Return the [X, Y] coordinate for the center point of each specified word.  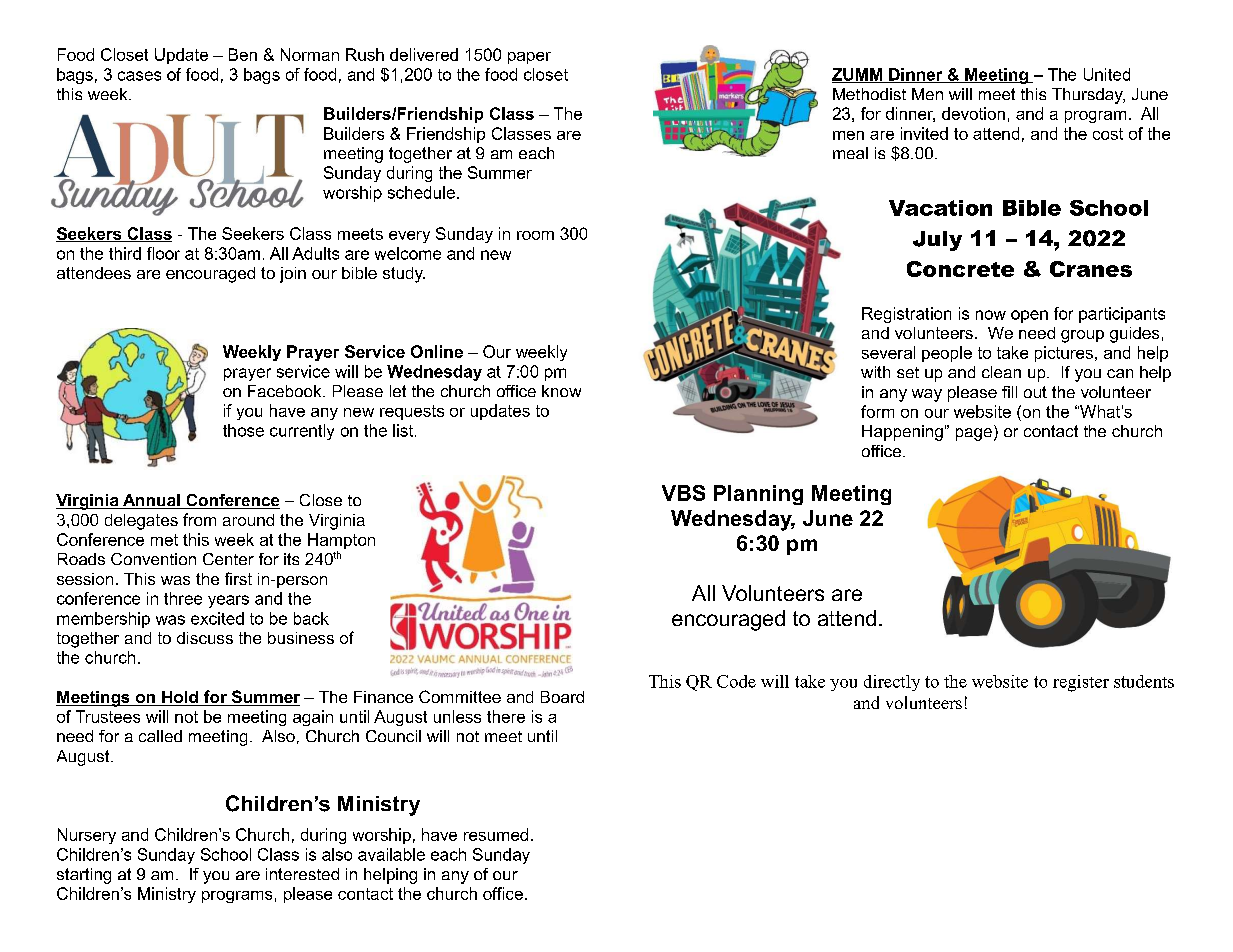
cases [139, 76]
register [1081, 683]
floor [163, 253]
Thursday [1088, 96]
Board [562, 697]
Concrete [960, 269]
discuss [205, 638]
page [974, 434]
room [535, 235]
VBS [683, 493]
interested [302, 874]
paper [529, 58]
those [243, 430]
